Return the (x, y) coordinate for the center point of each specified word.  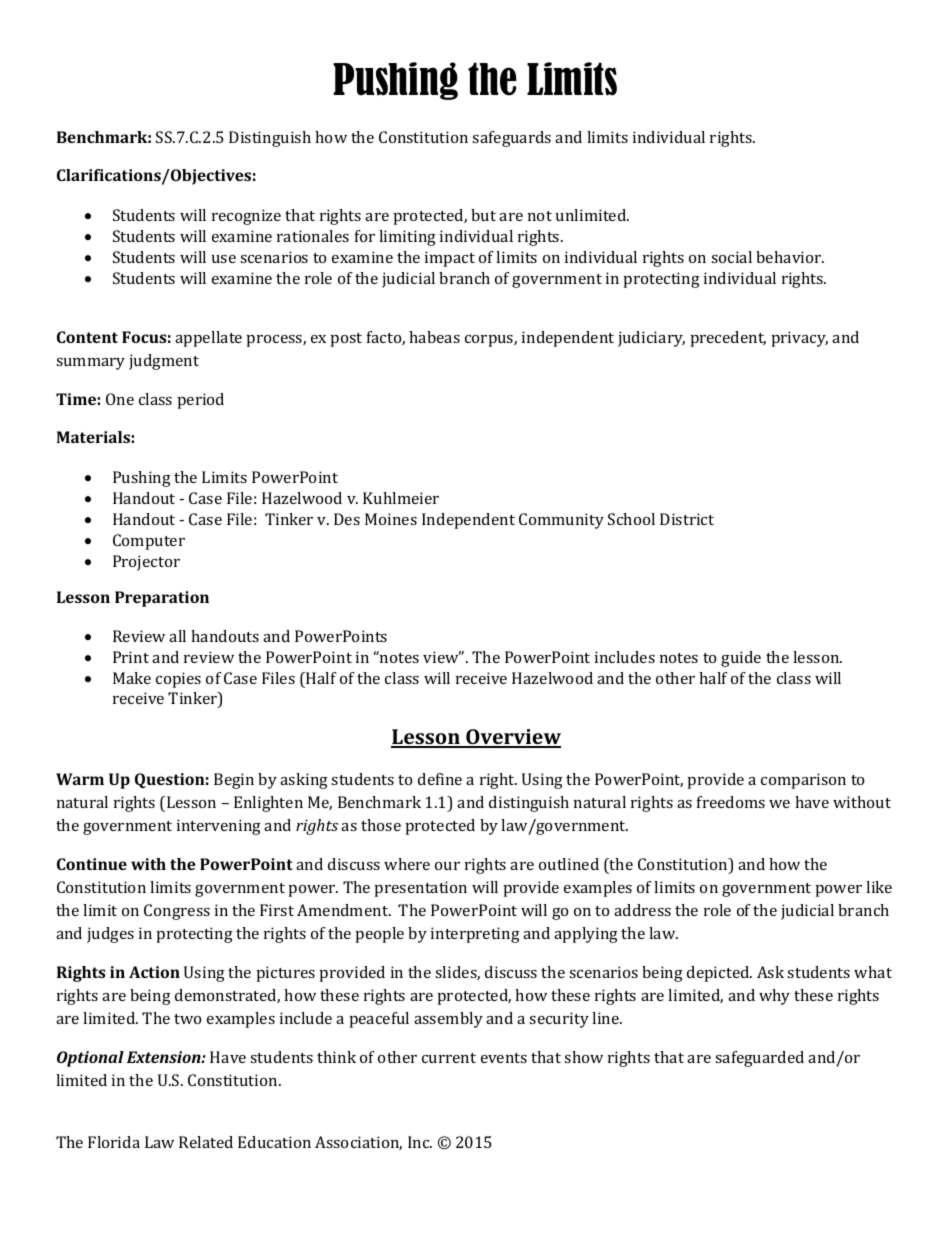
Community (561, 521)
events (504, 1058)
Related (206, 1142)
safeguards (511, 139)
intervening (219, 827)
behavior (790, 257)
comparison (803, 781)
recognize (246, 217)
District (687, 519)
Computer (149, 542)
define (440, 779)
